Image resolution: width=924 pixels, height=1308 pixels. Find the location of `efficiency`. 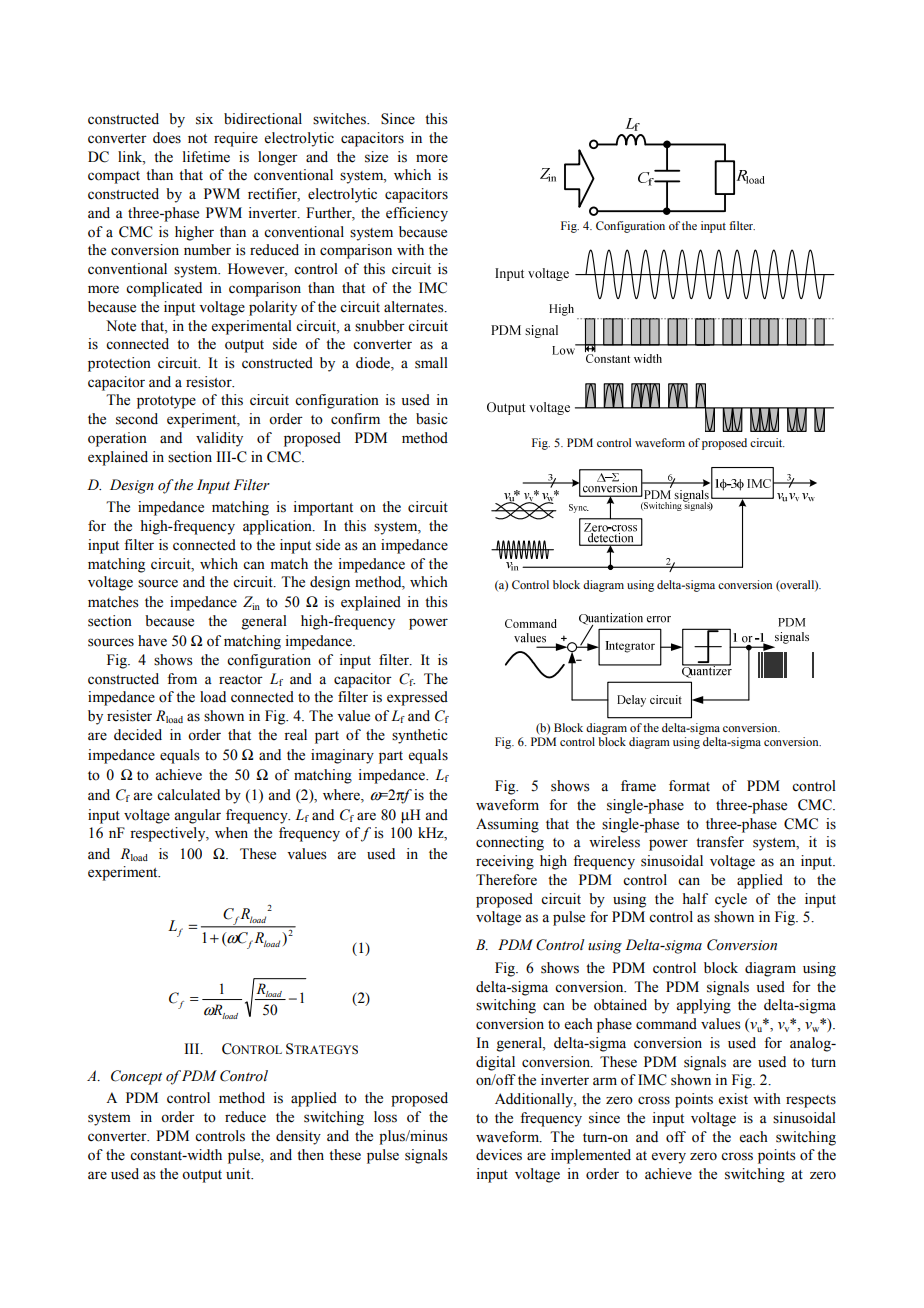

efficiency is located at coordinates (417, 214).
